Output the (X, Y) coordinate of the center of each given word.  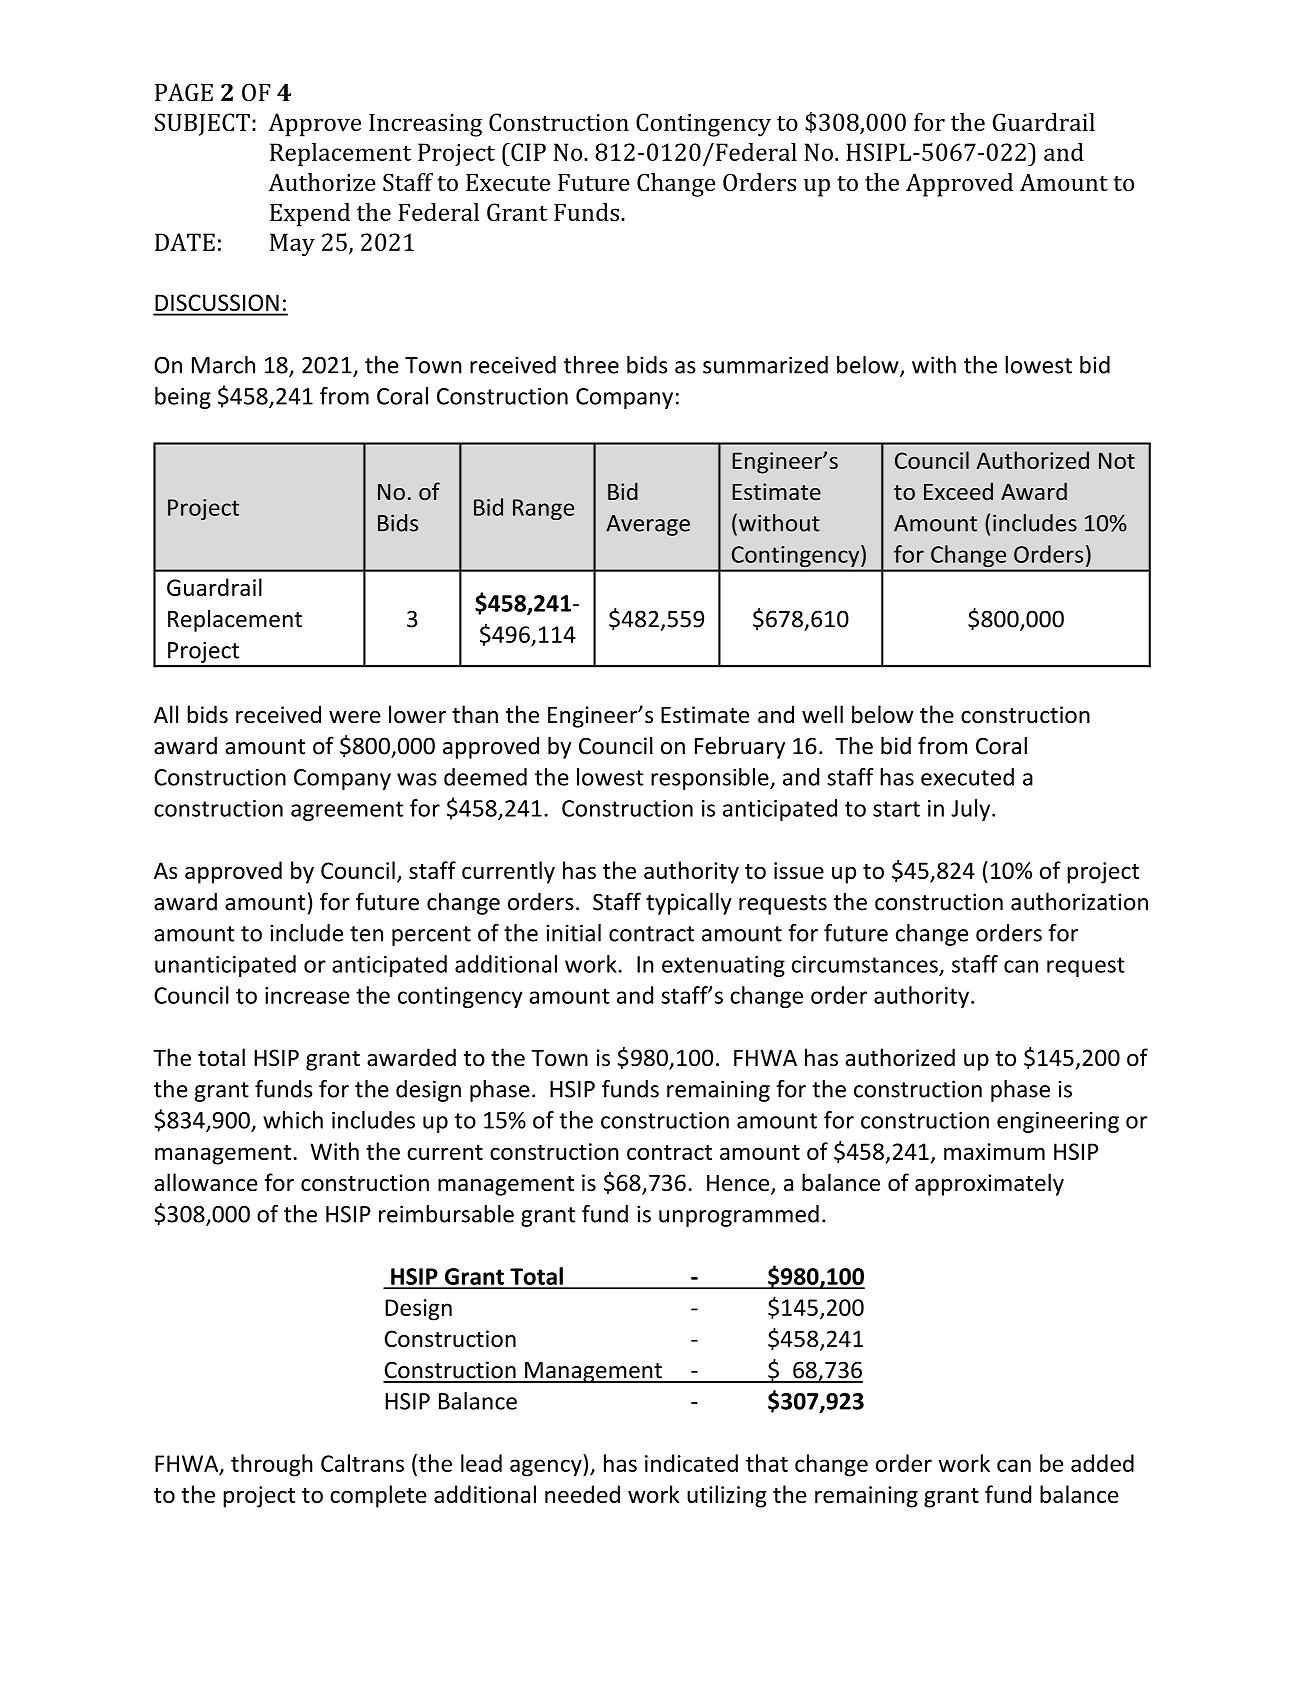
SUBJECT (202, 124)
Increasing (425, 125)
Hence (739, 1184)
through (272, 1465)
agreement (347, 811)
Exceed (958, 491)
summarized (765, 365)
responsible (711, 779)
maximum (994, 1151)
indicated (691, 1463)
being (183, 398)
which (293, 1120)
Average (648, 525)
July (972, 810)
